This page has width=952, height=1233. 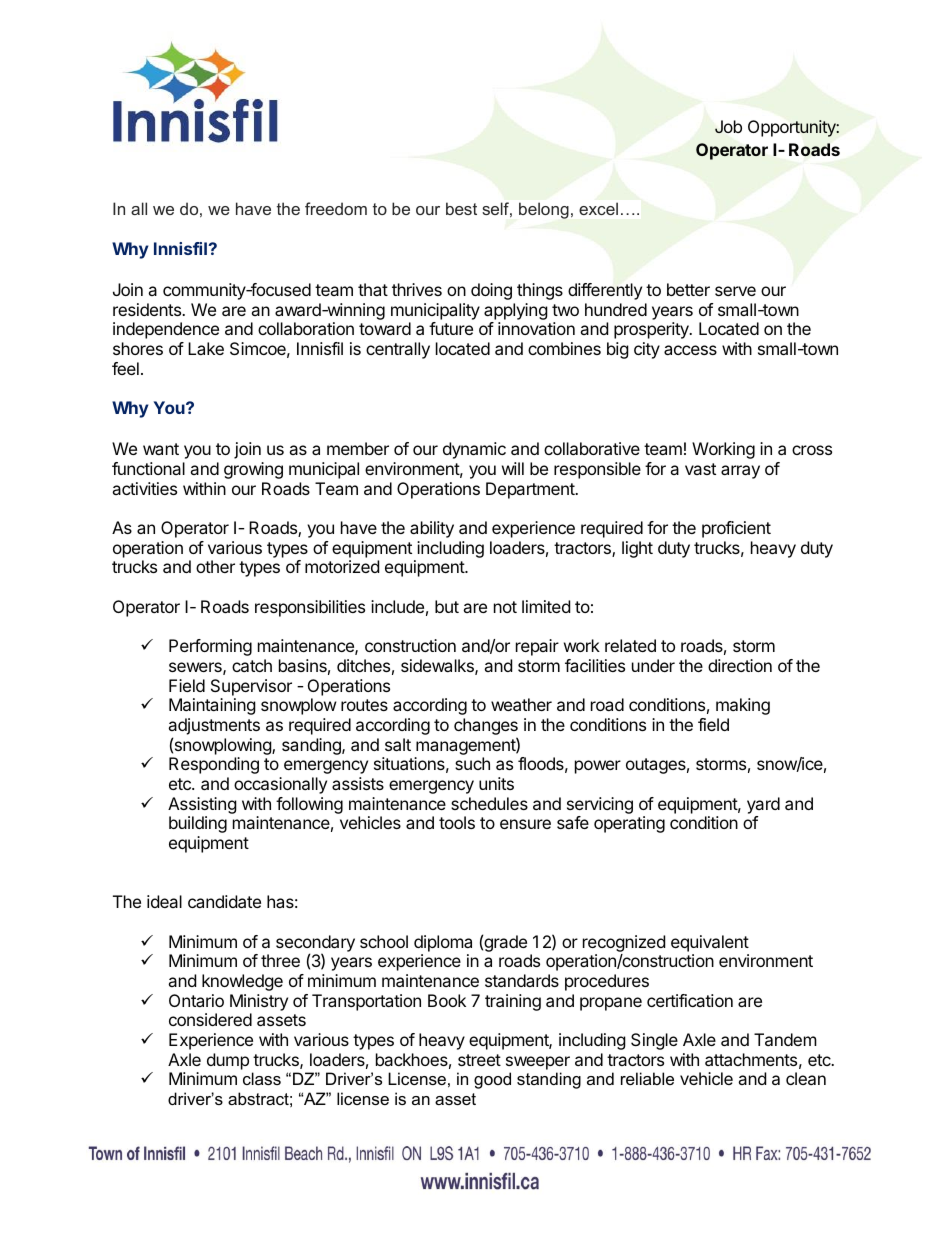 What do you see at coordinates (479, 1060) in the page?
I see `street` at bounding box center [479, 1060].
